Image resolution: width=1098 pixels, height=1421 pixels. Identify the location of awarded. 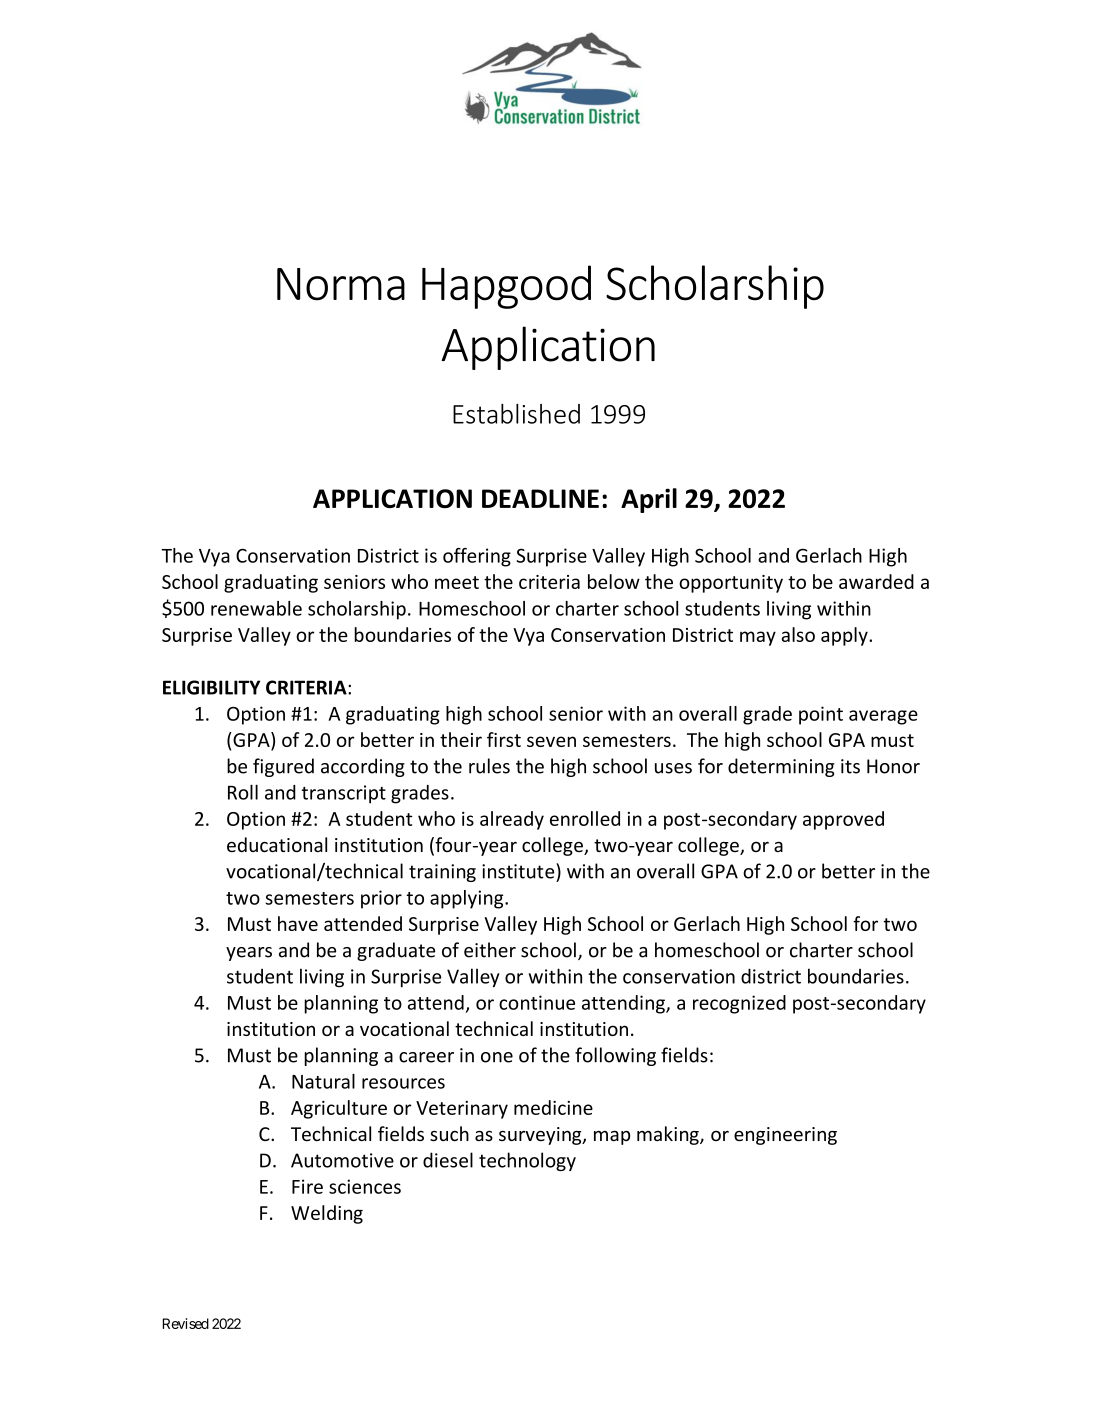
(876, 581).
